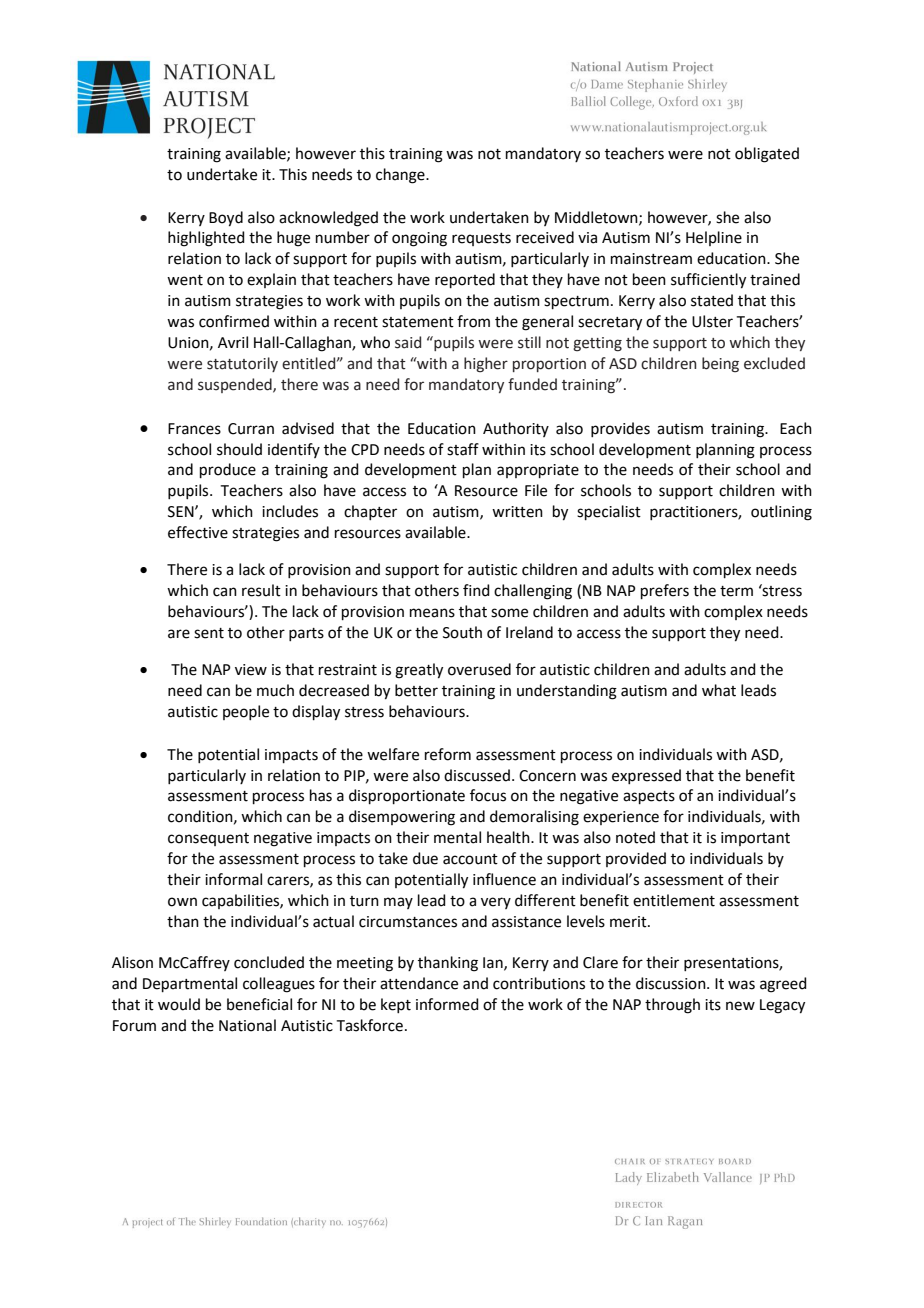  I want to click on find, so click(476, 590).
